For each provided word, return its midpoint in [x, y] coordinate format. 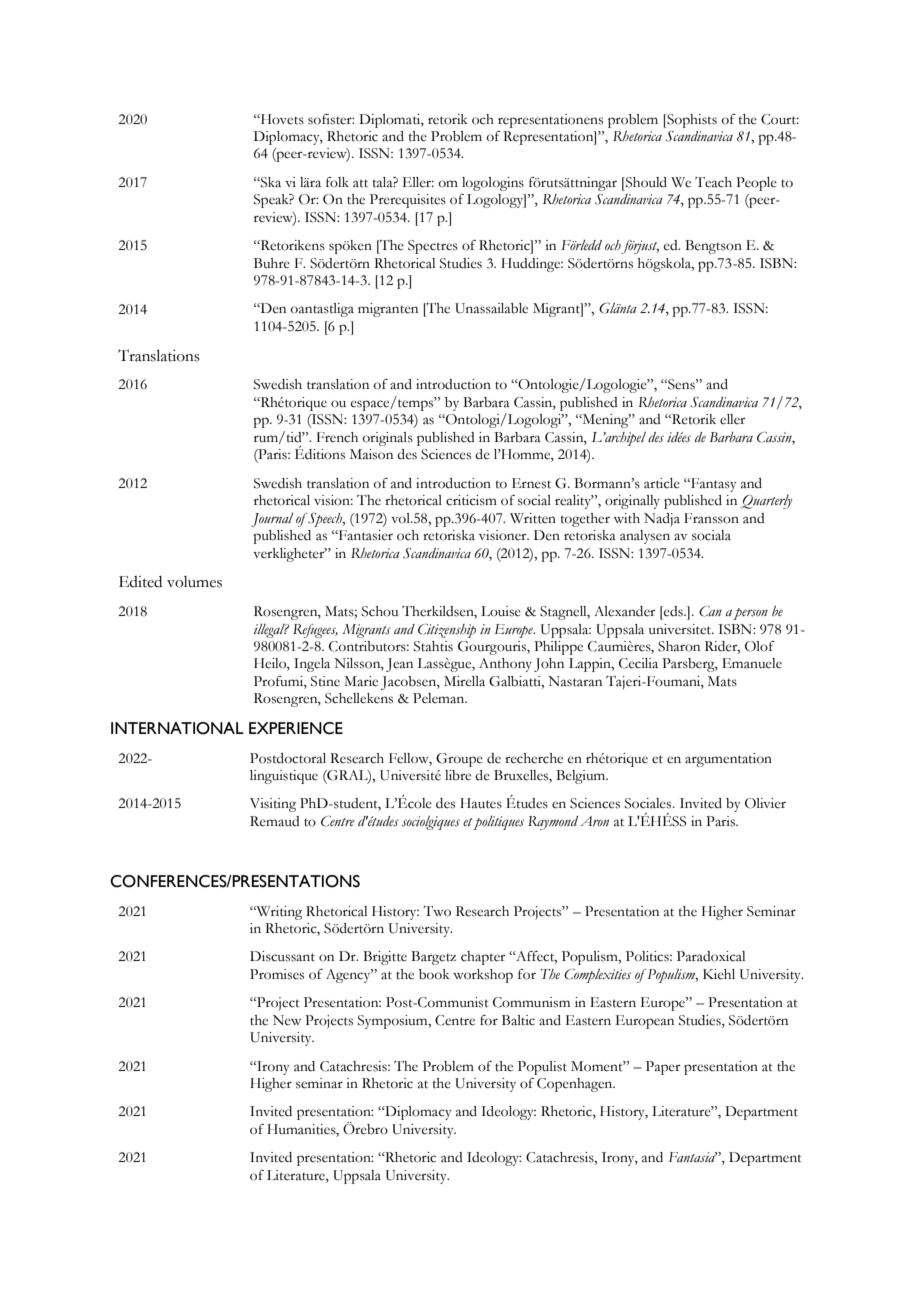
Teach [713, 182]
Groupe [459, 760]
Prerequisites [408, 201]
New [287, 1020]
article [662, 483]
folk [337, 182]
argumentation [728, 760]
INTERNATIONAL [177, 728]
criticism [471, 500]
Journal [272, 520]
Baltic [518, 1020]
